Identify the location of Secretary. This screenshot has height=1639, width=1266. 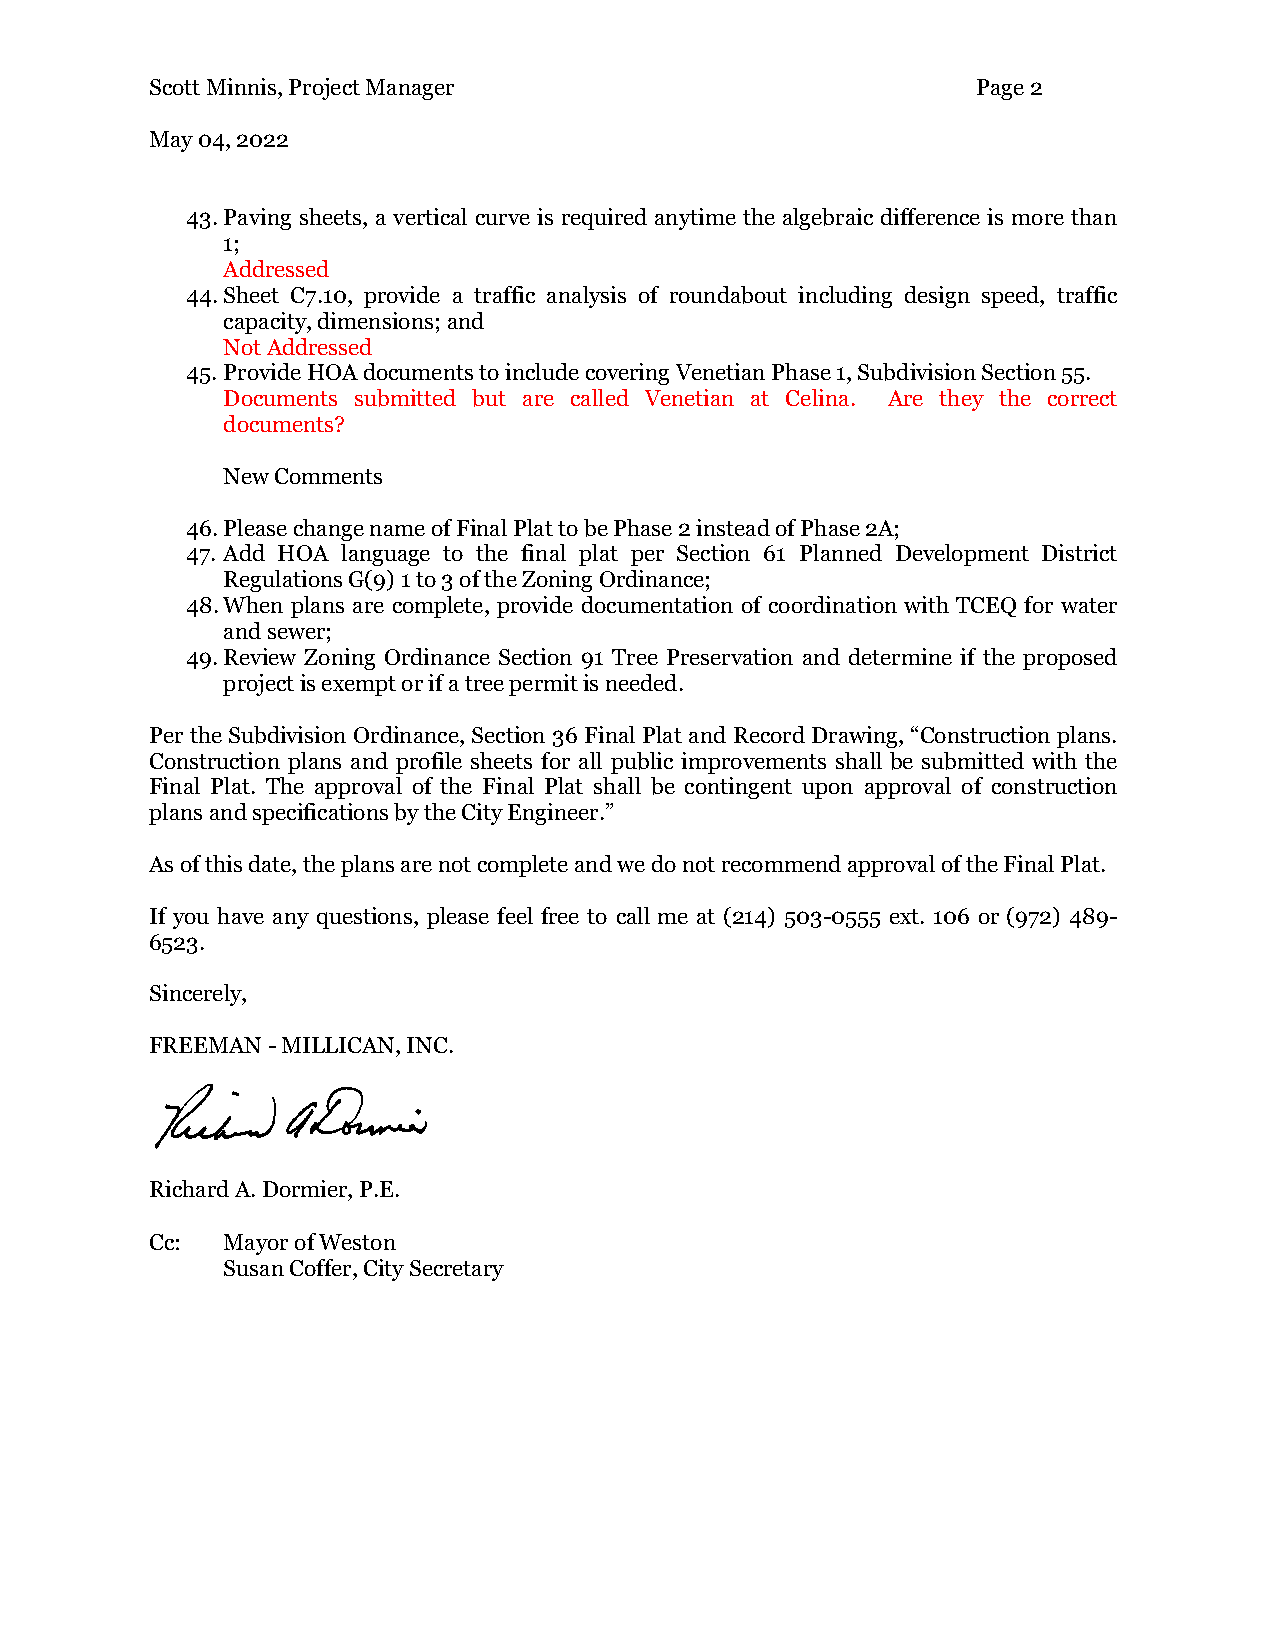
(457, 1270).
